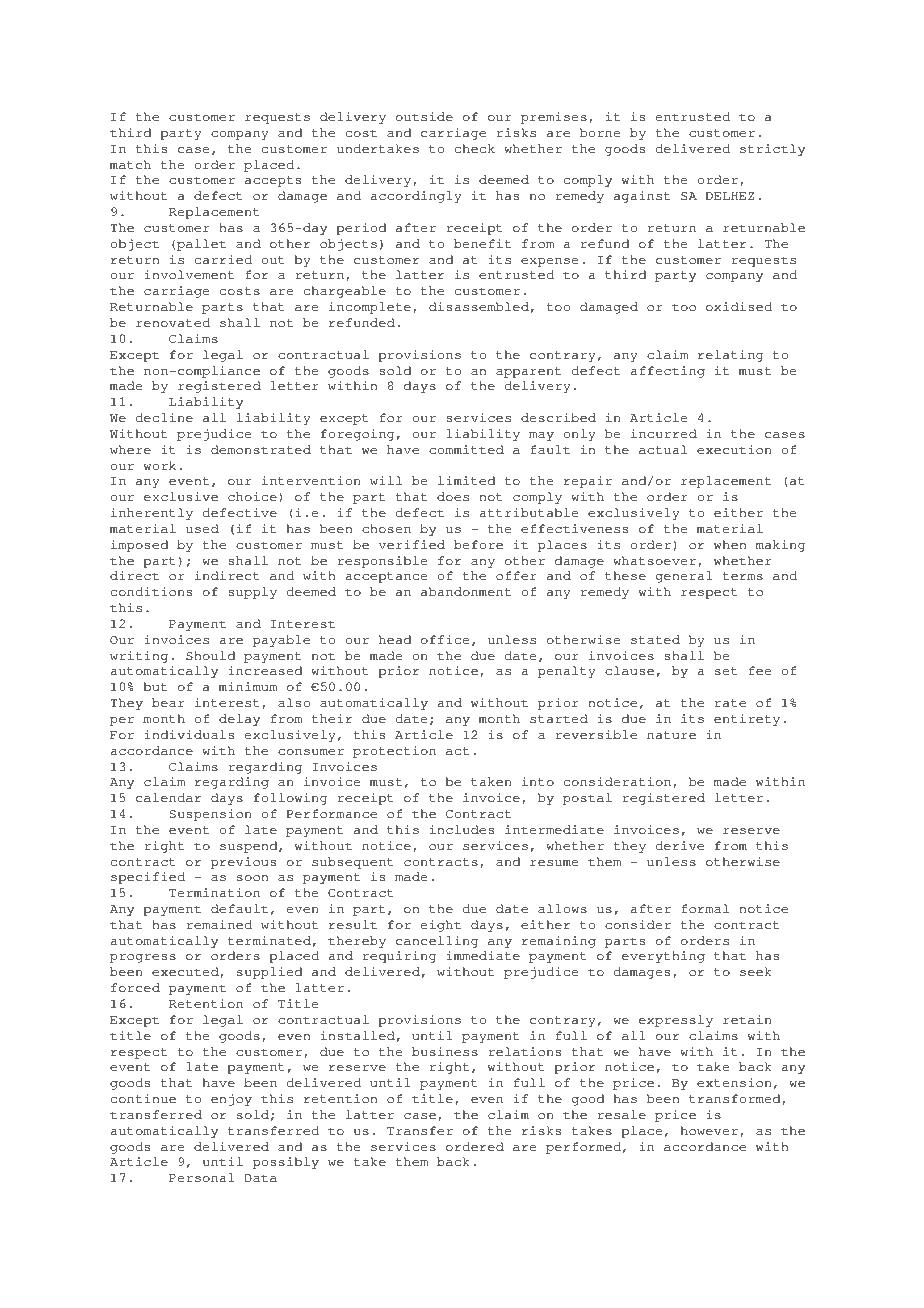 This image has height=1308, width=924. What do you see at coordinates (475, 148) in the image?
I see `check` at bounding box center [475, 148].
